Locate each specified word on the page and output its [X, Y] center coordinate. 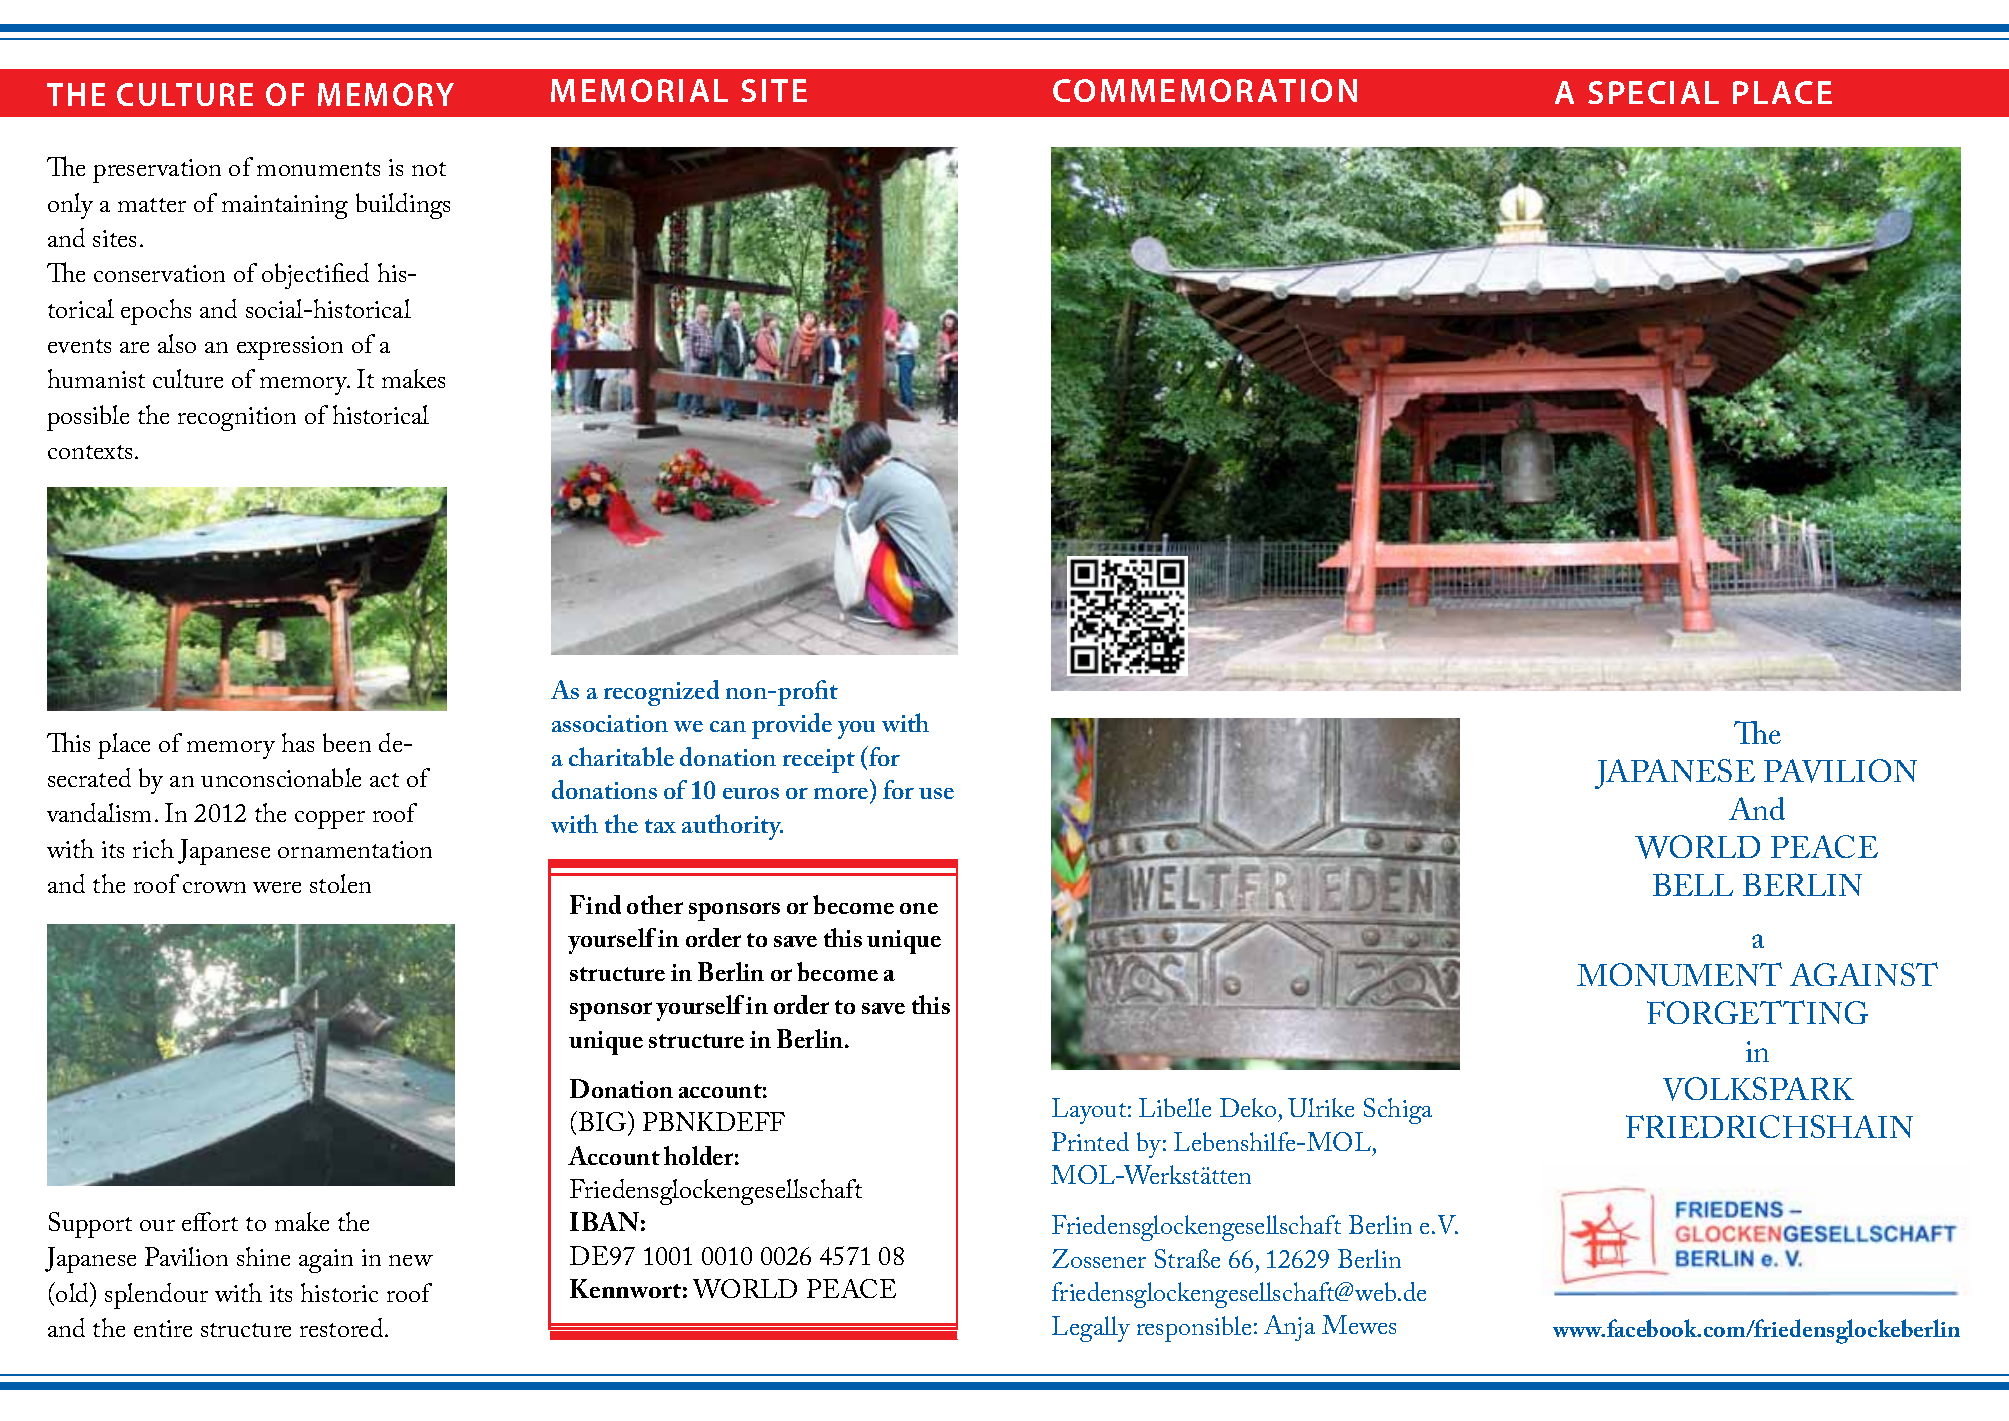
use [936, 793]
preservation [157, 171]
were [277, 887]
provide [792, 726]
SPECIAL [1653, 92]
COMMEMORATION [1205, 90]
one [919, 908]
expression [290, 348]
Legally [1091, 1329]
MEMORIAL [639, 90]
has [298, 742]
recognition [237, 419]
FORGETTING [1757, 1012]
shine [263, 1256]
